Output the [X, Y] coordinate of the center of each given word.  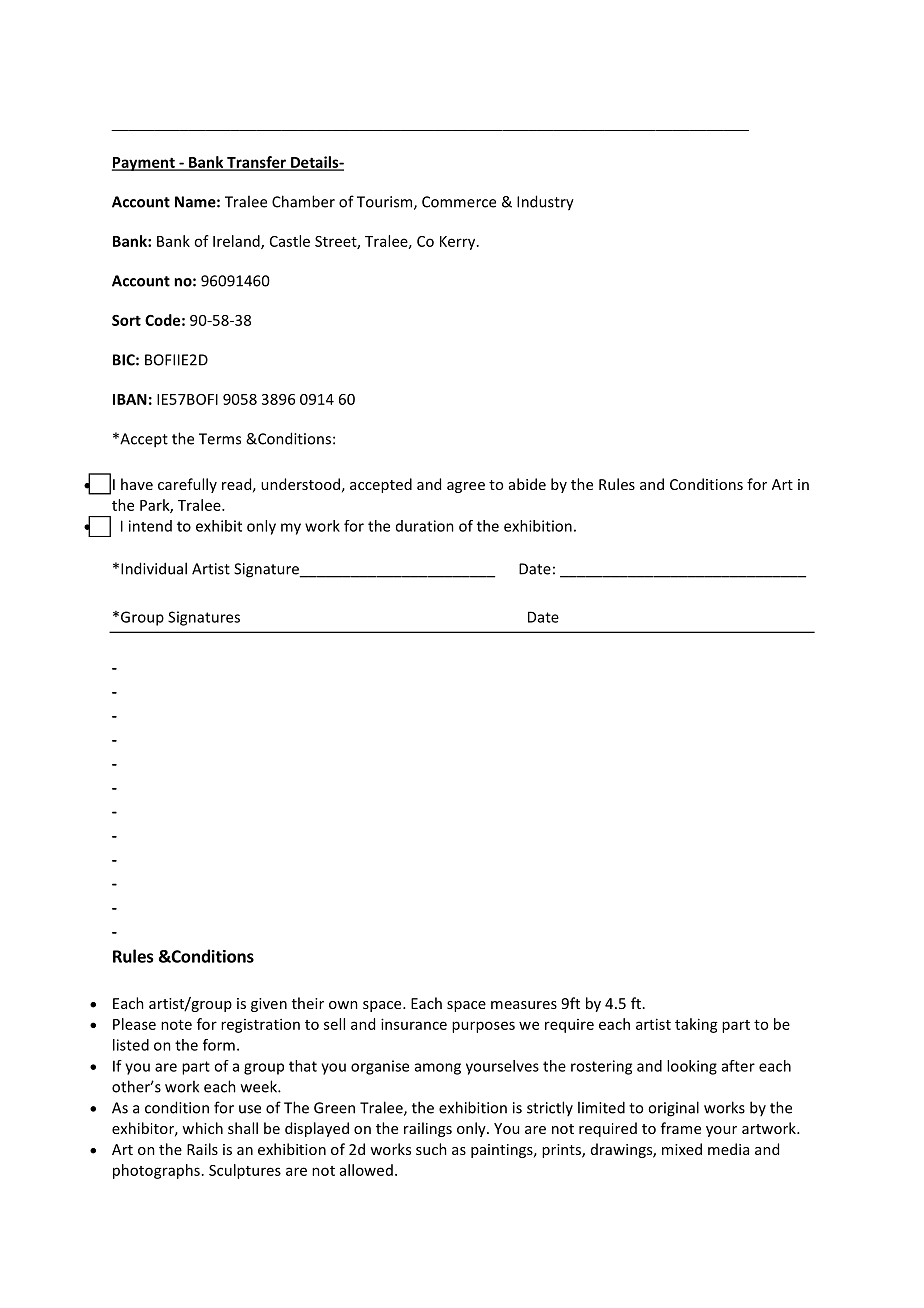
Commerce [459, 202]
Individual [154, 568]
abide [527, 484]
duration [425, 526]
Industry [545, 203]
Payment [144, 164]
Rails [202, 1149]
